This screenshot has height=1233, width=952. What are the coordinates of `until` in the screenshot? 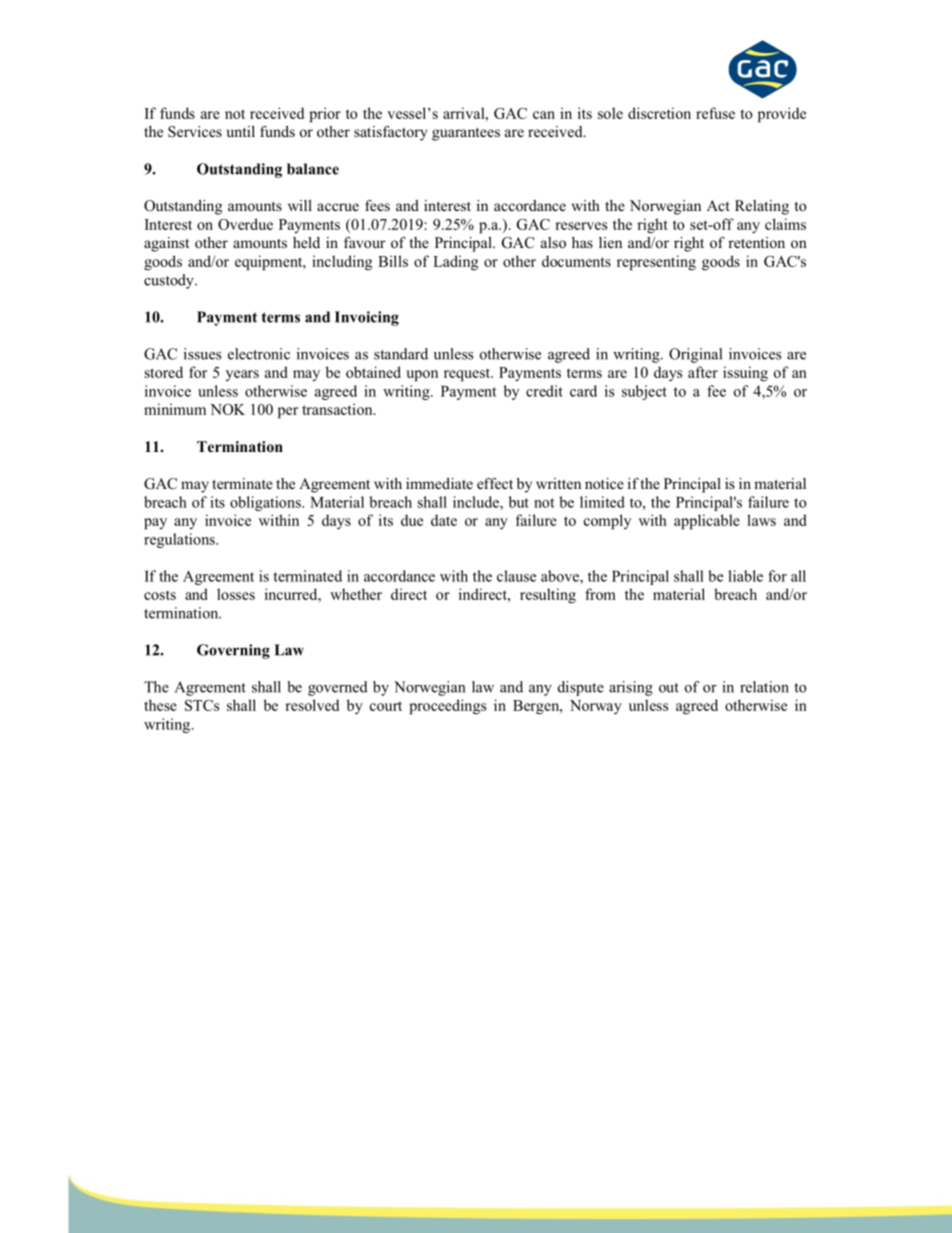 It's located at (241, 131).
